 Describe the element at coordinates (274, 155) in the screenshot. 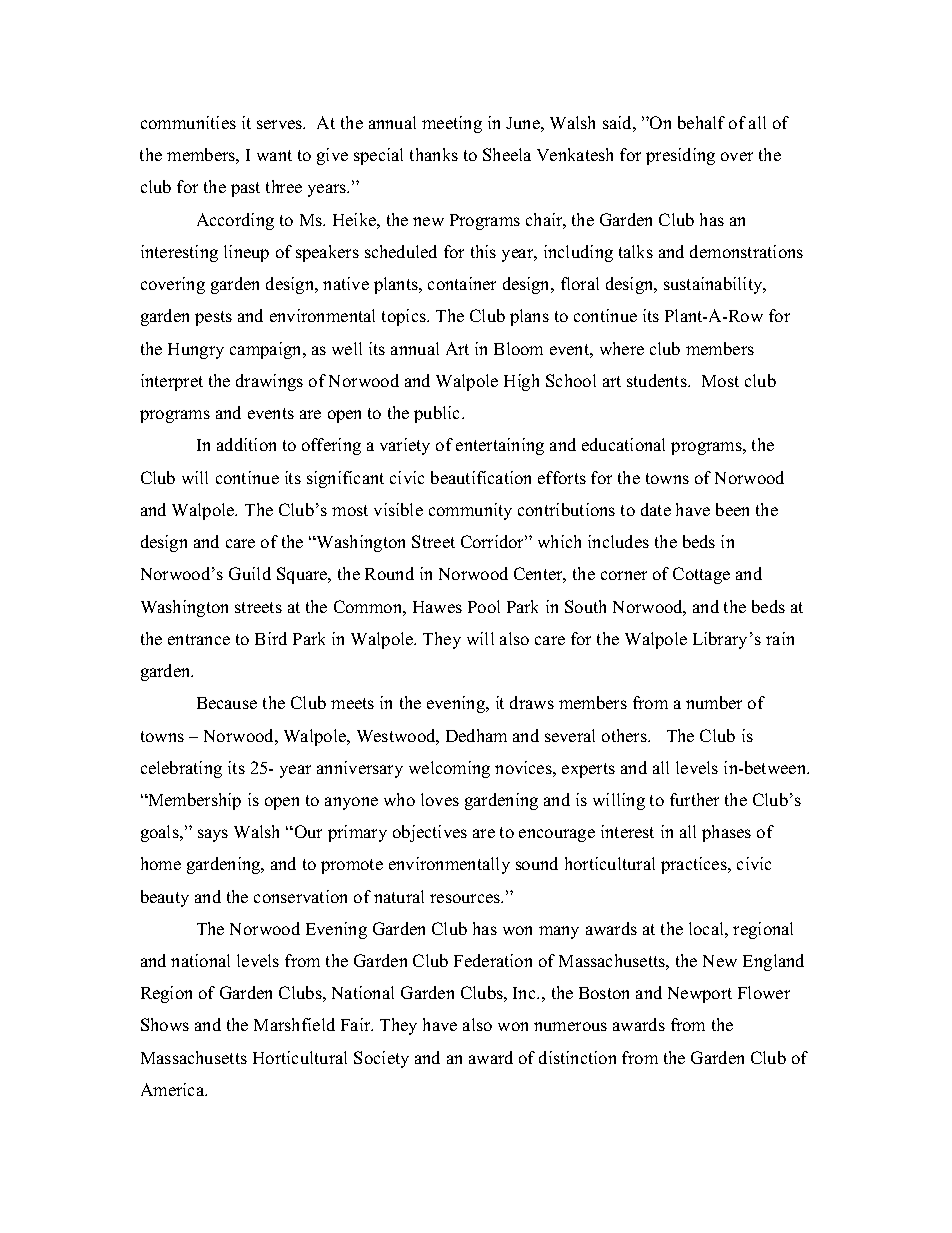

I see `want` at that location.
